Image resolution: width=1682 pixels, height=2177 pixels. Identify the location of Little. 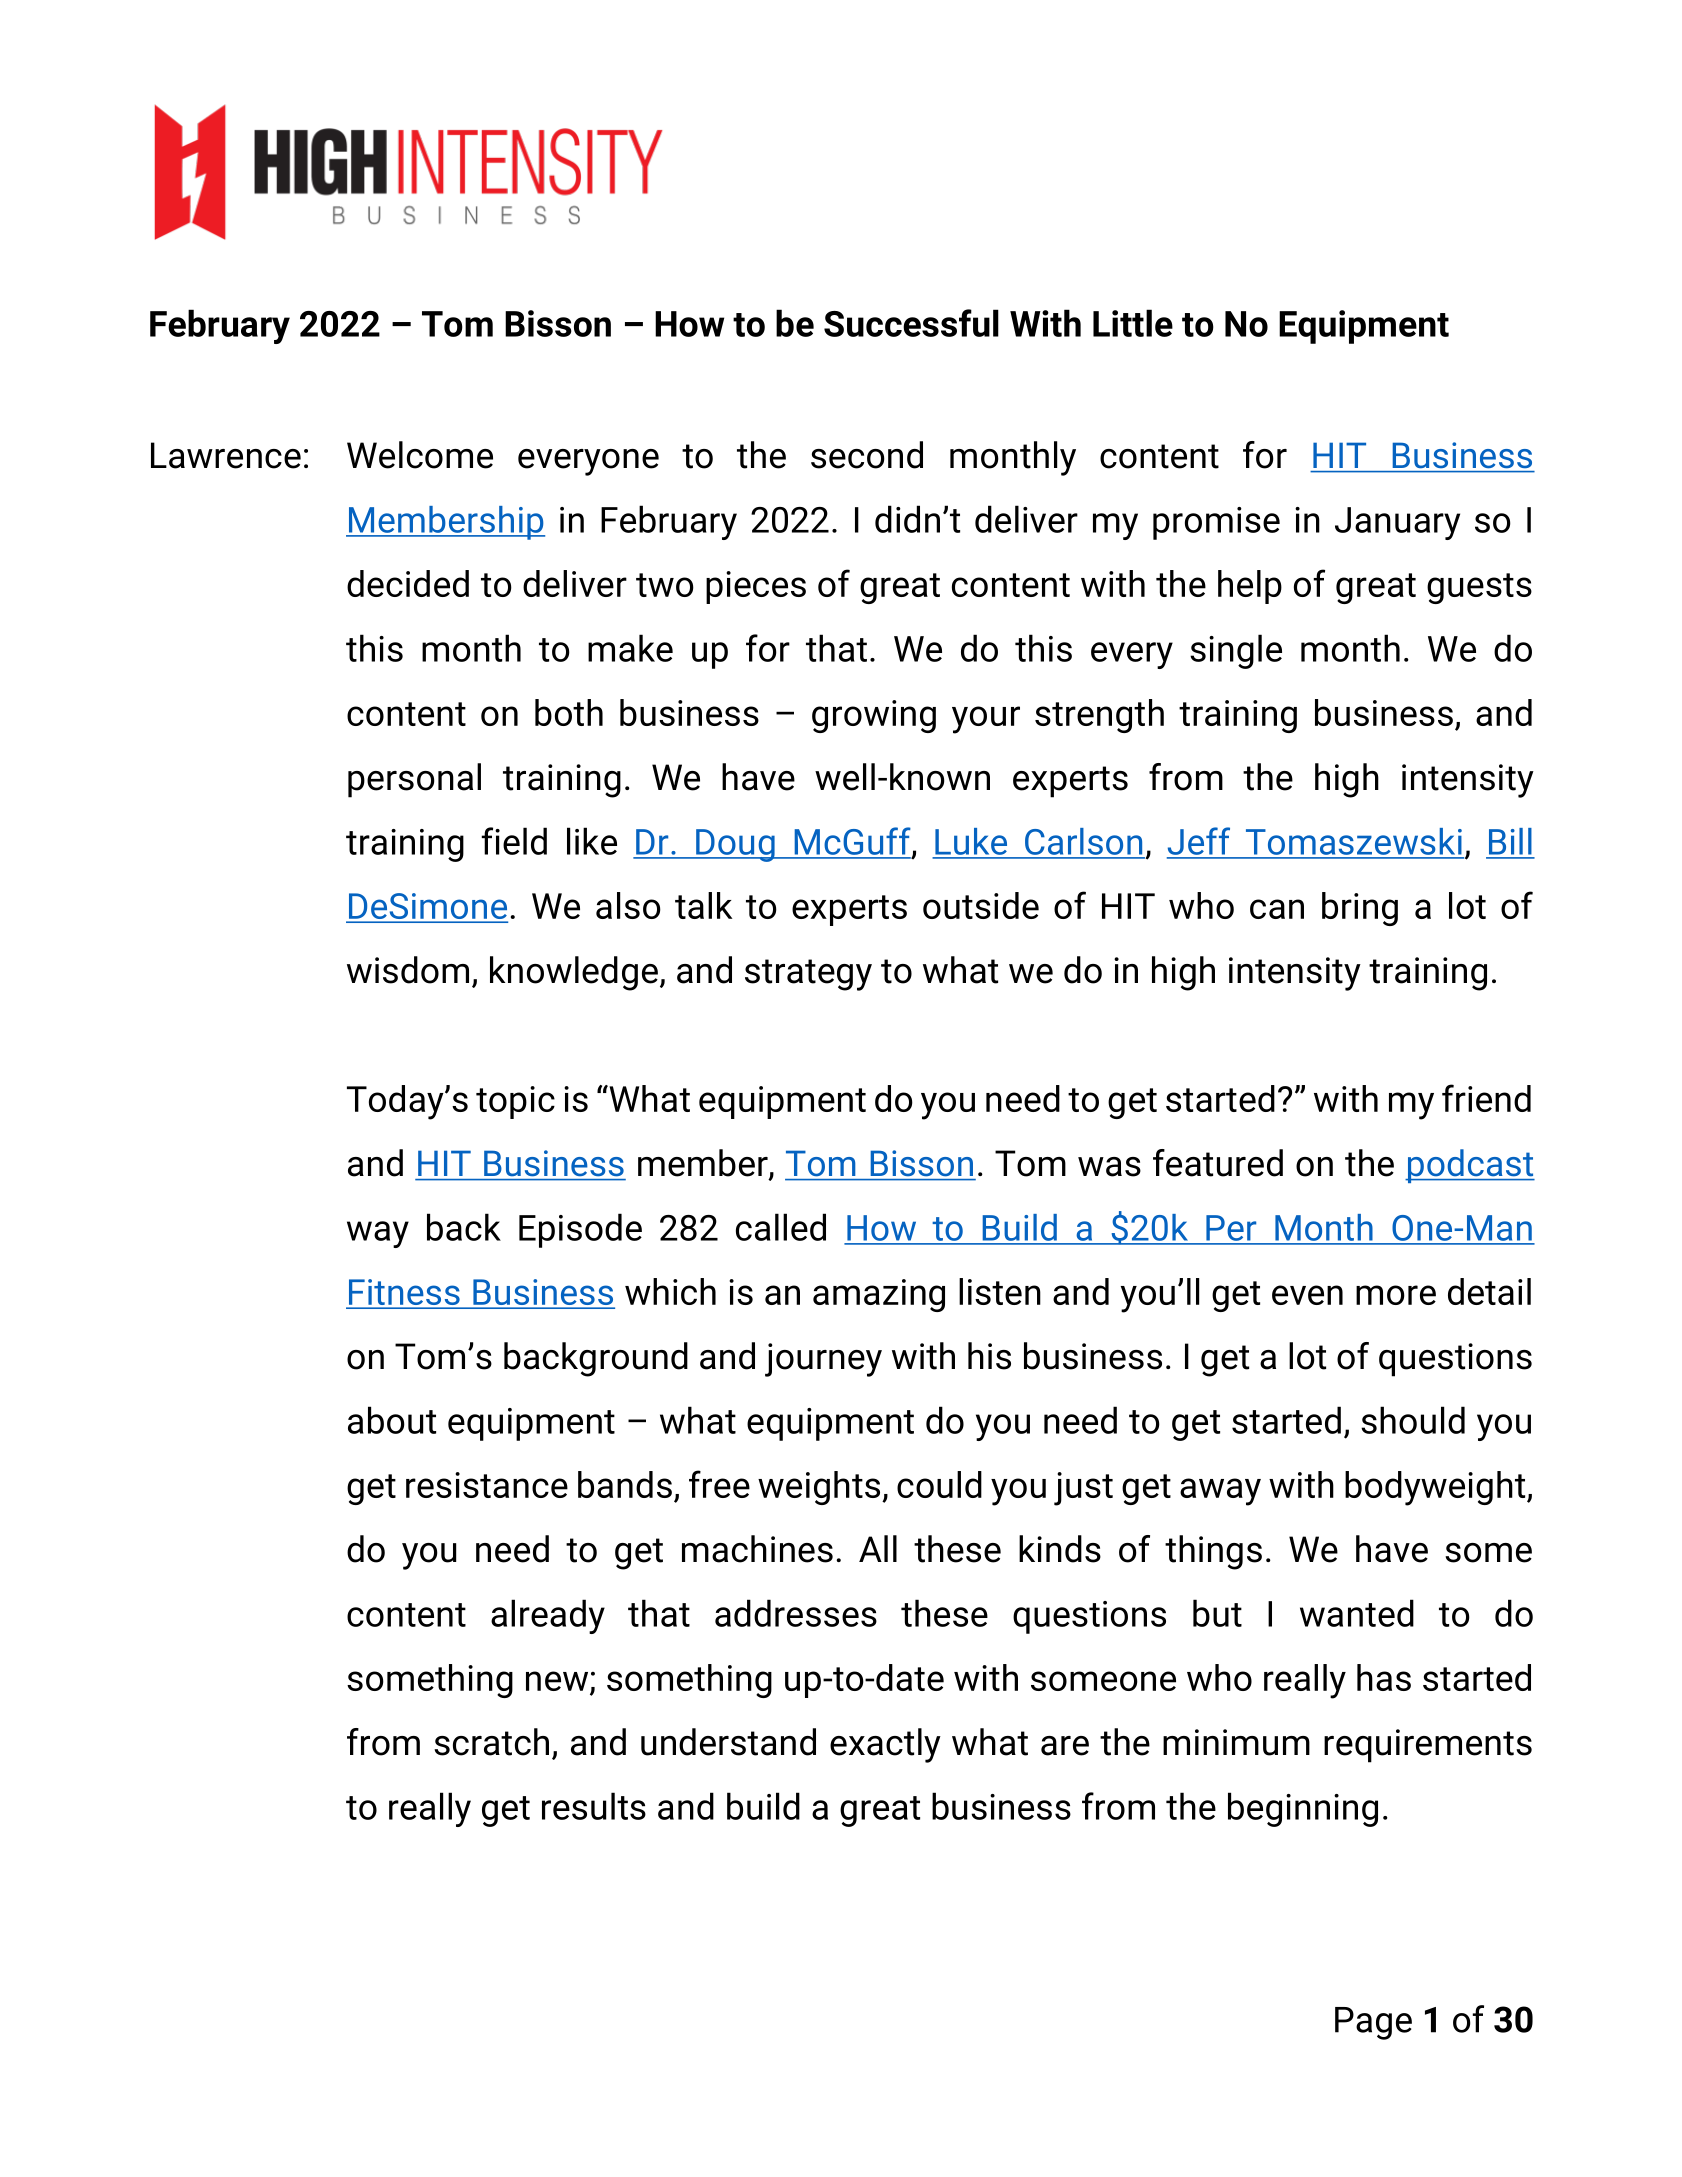
(1133, 323).
